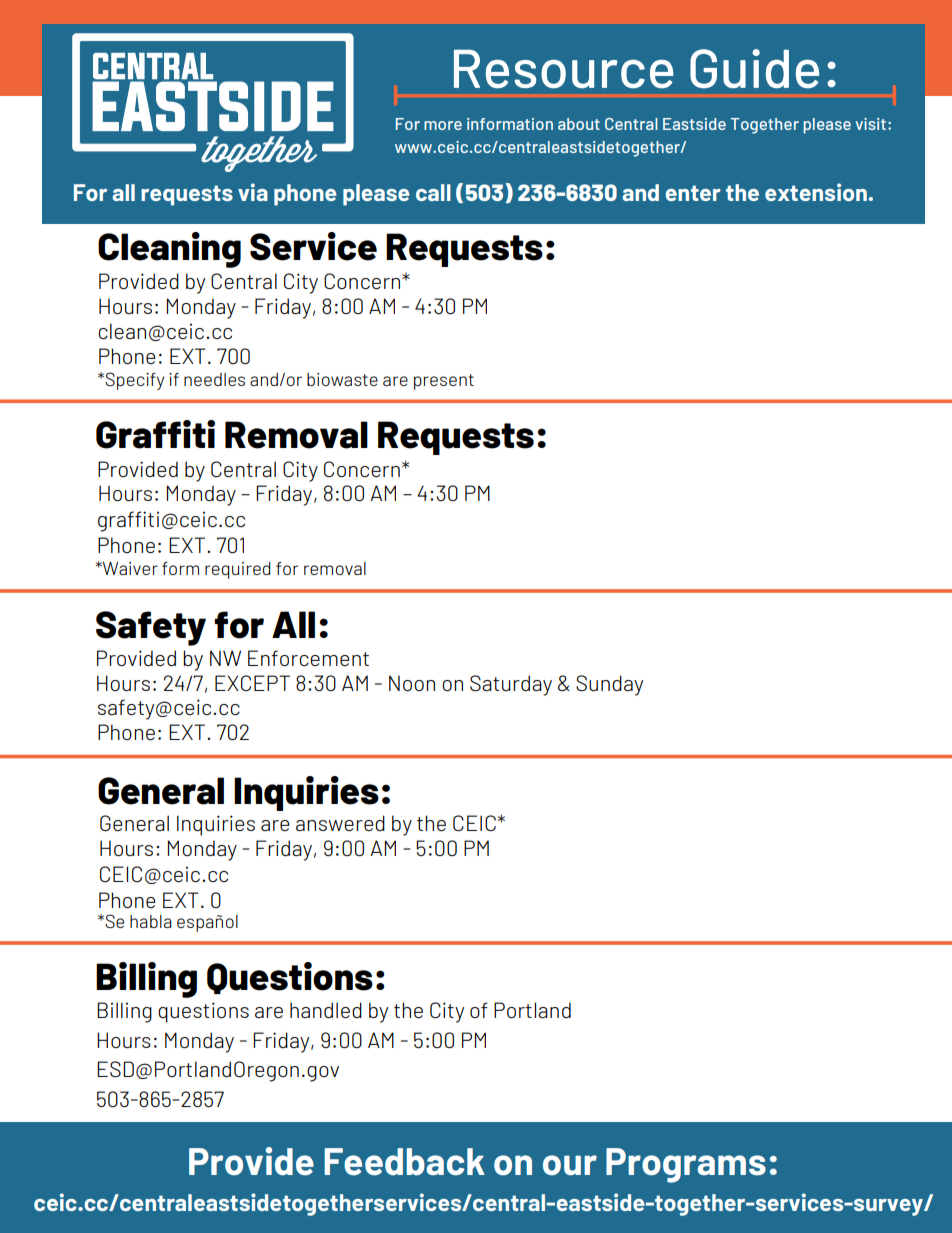  Describe the element at coordinates (340, 823) in the screenshot. I see `answered` at that location.
